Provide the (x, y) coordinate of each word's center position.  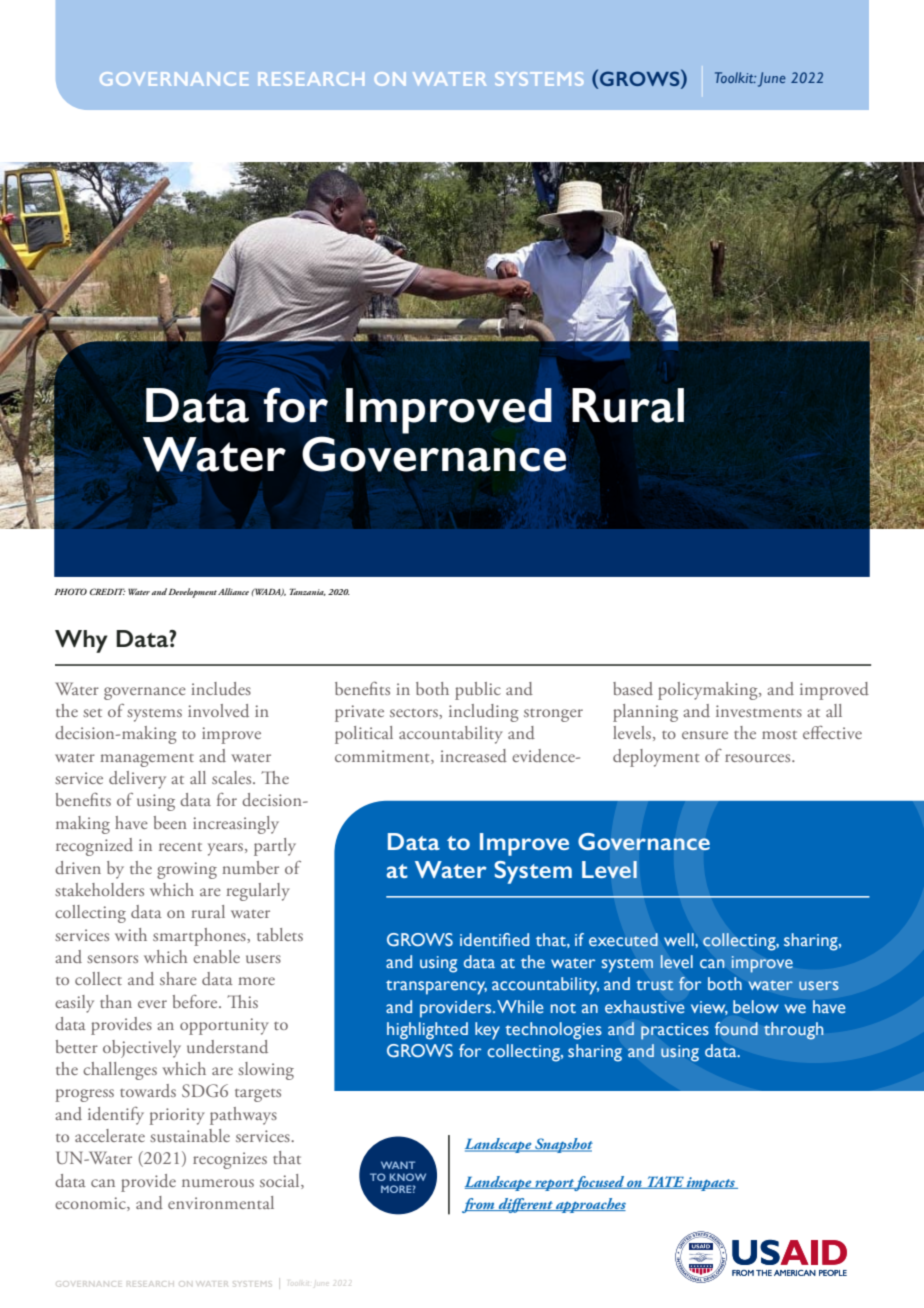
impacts (711, 1184)
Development (192, 593)
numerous (218, 1183)
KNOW (408, 1177)
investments (759, 711)
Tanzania (307, 592)
